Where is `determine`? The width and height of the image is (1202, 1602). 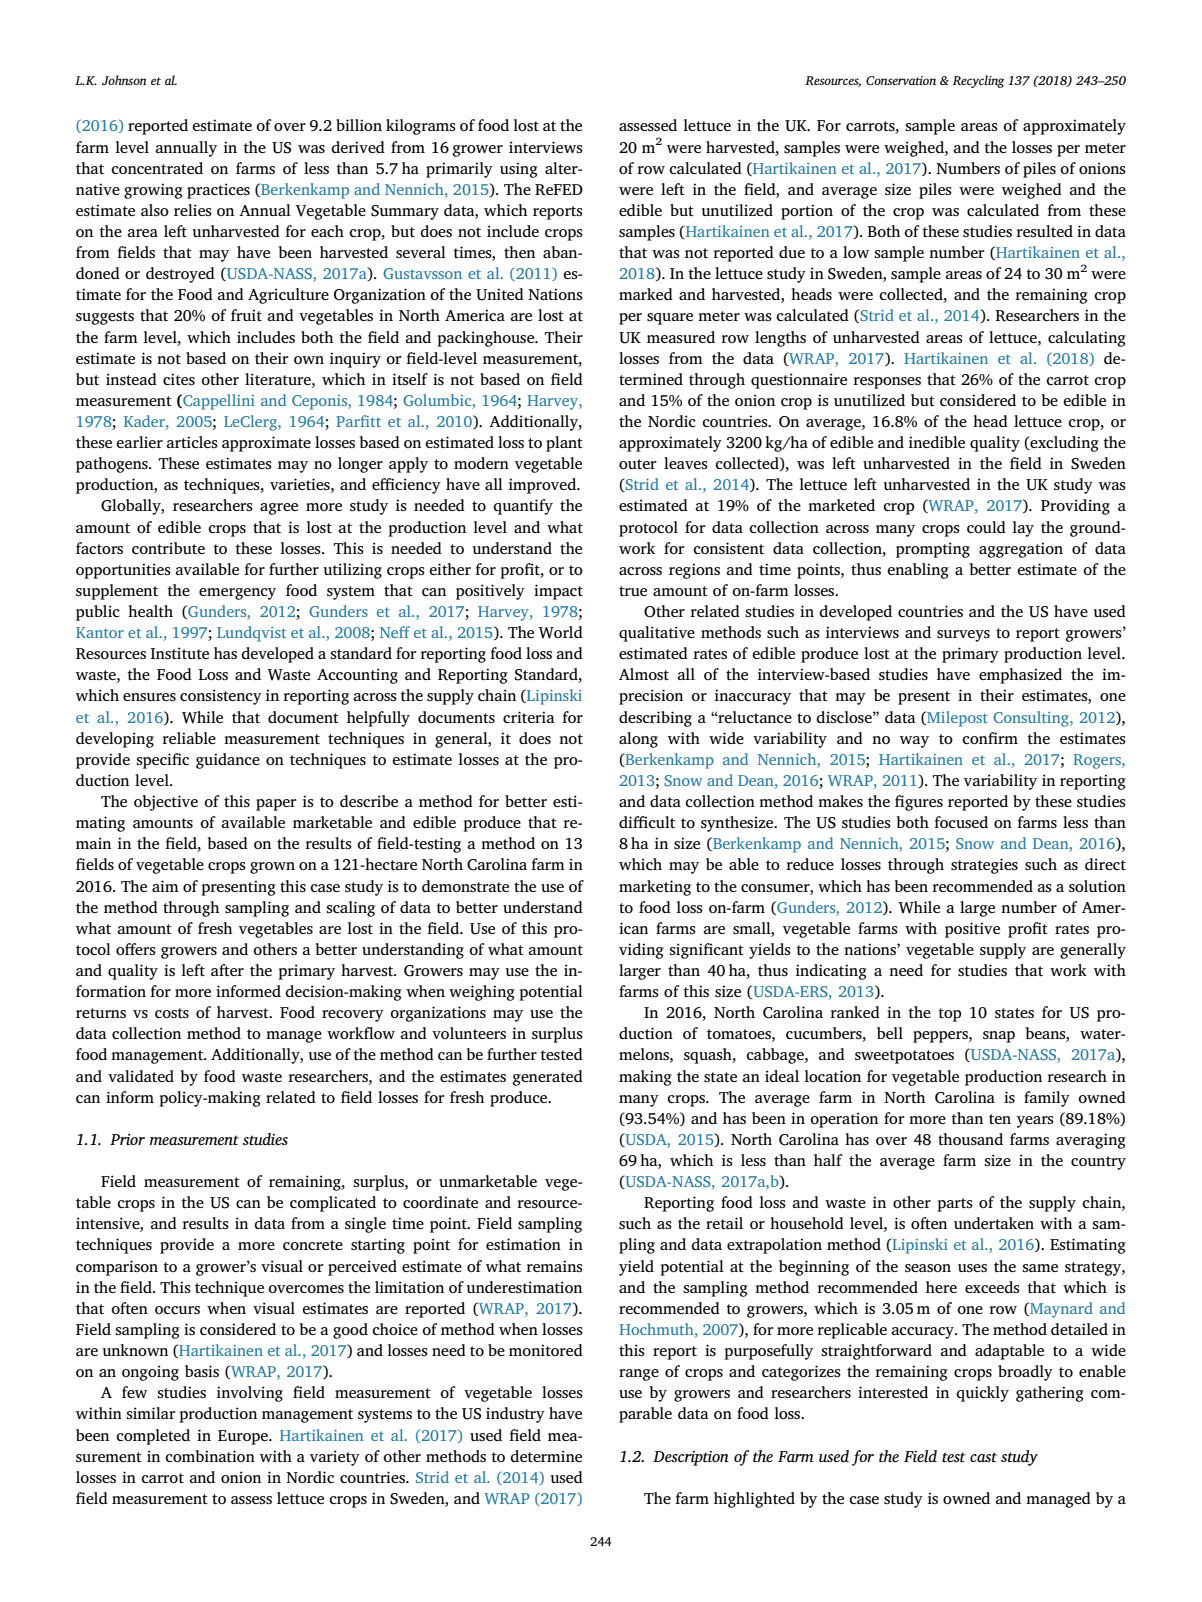
determine is located at coordinates (546, 1456).
